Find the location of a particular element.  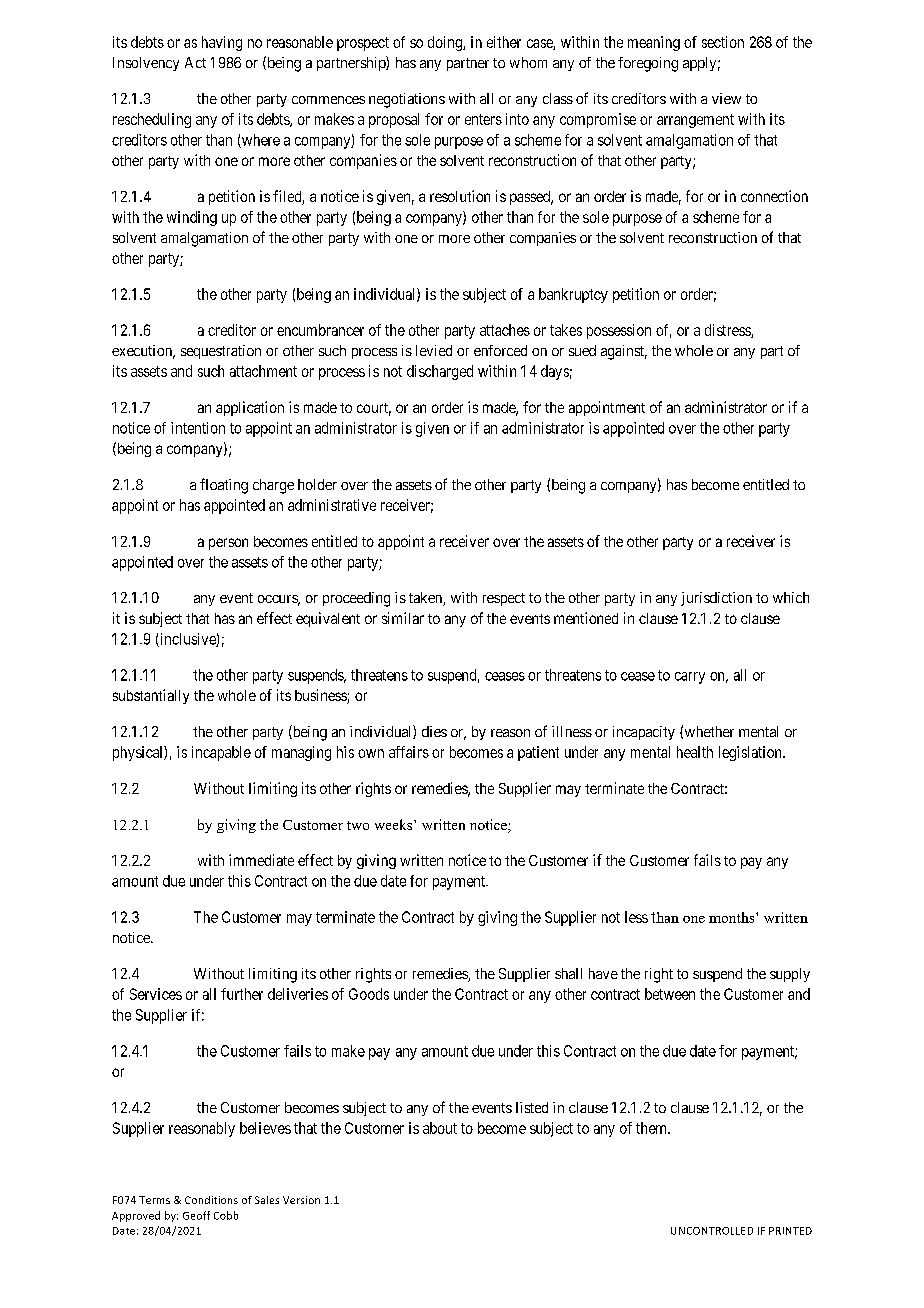

having is located at coordinates (222, 43).
